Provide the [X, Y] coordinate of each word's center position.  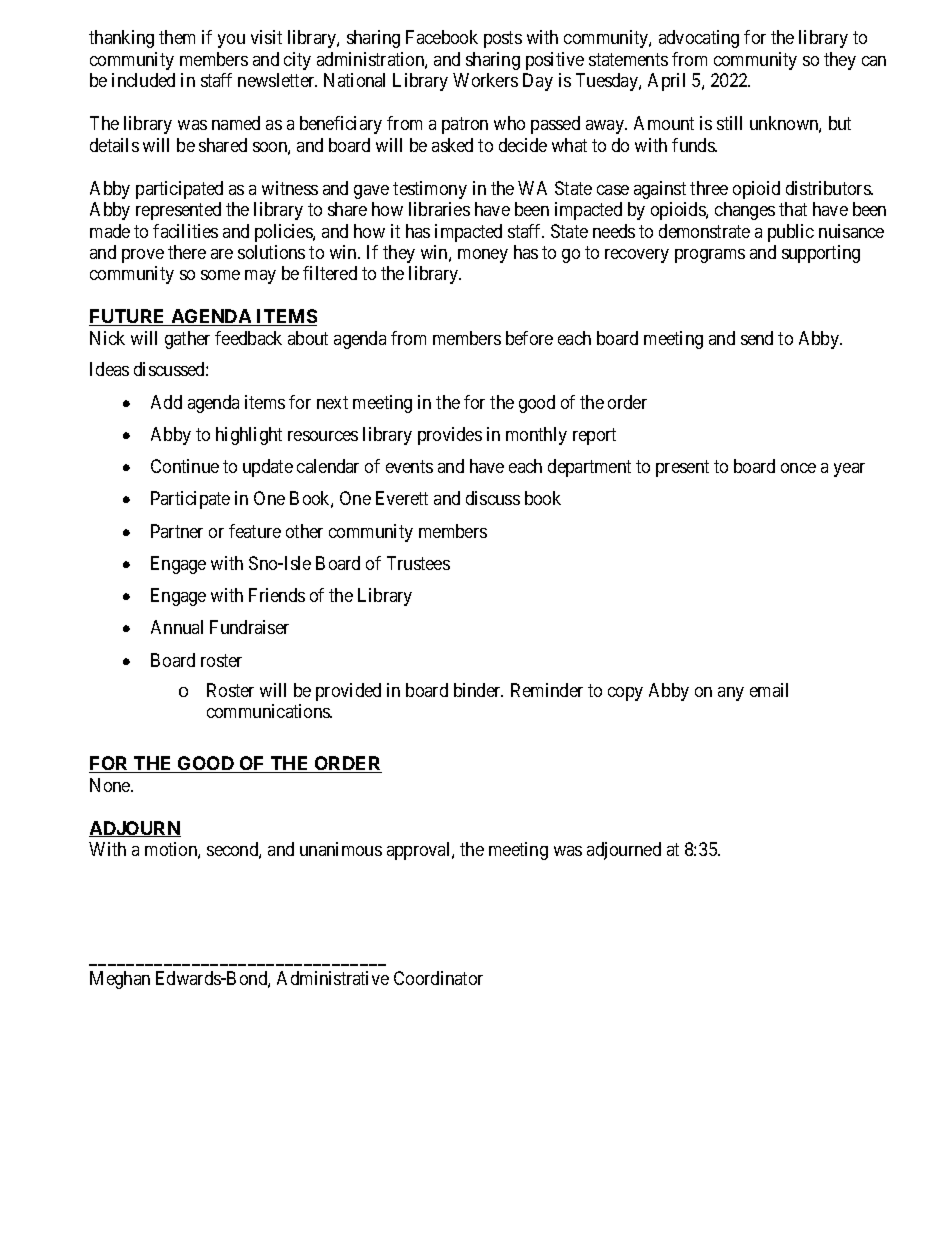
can [874, 61]
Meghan [120, 980]
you [231, 41]
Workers [485, 80]
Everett [402, 498]
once [798, 468]
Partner [177, 531]
